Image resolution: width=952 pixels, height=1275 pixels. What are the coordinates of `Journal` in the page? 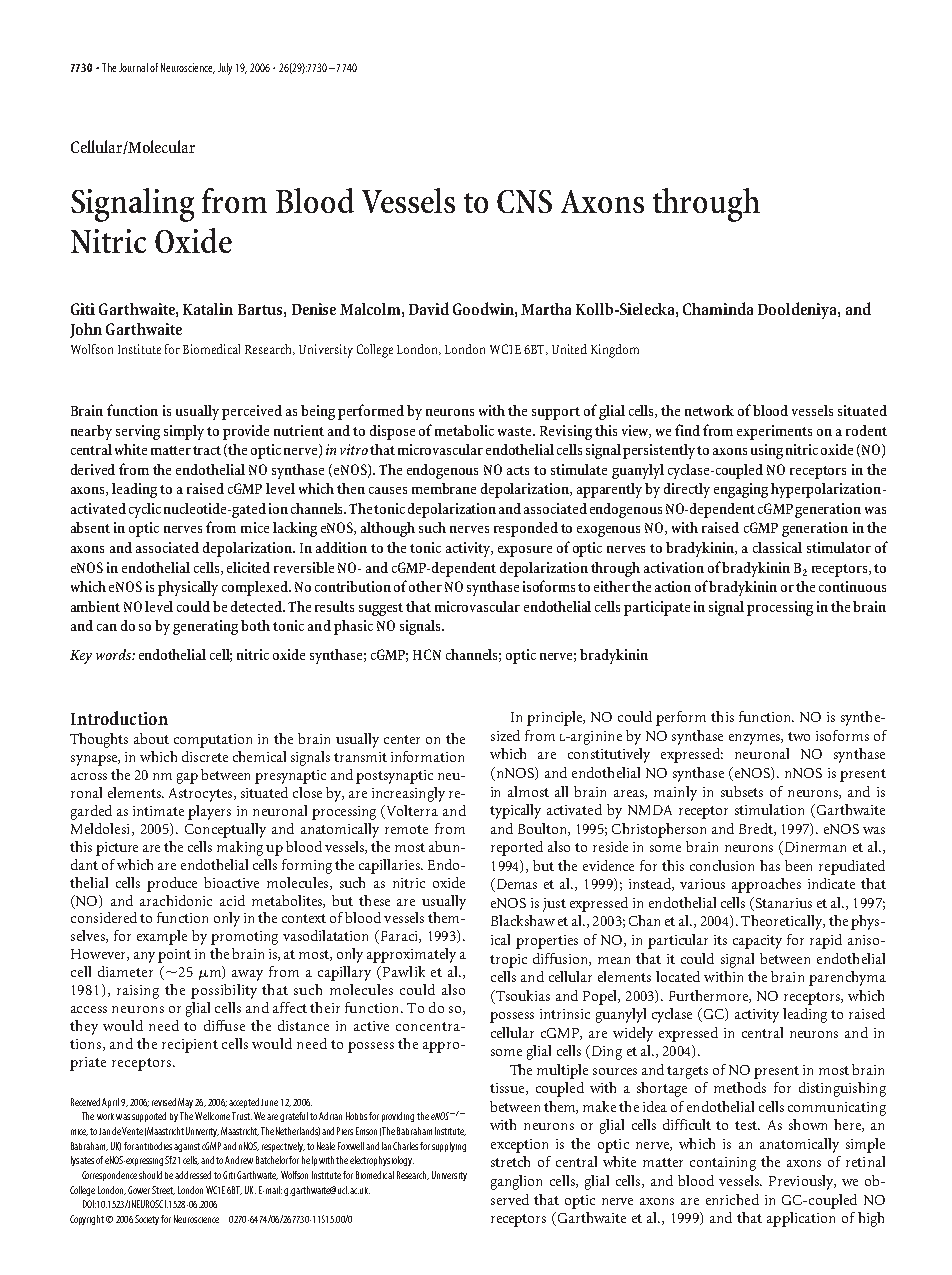 It's located at (133, 67).
